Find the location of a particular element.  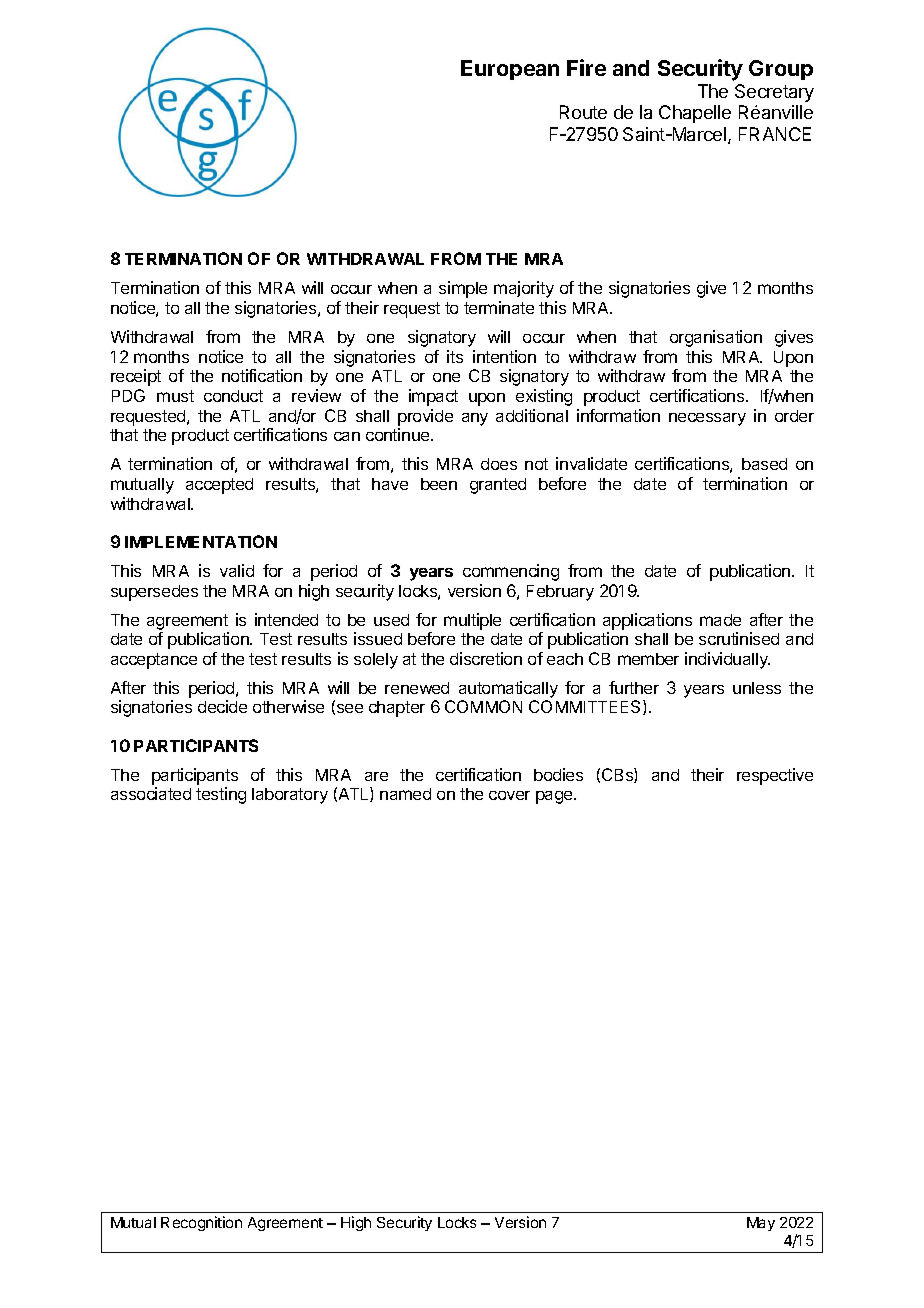

respective is located at coordinates (775, 776).
